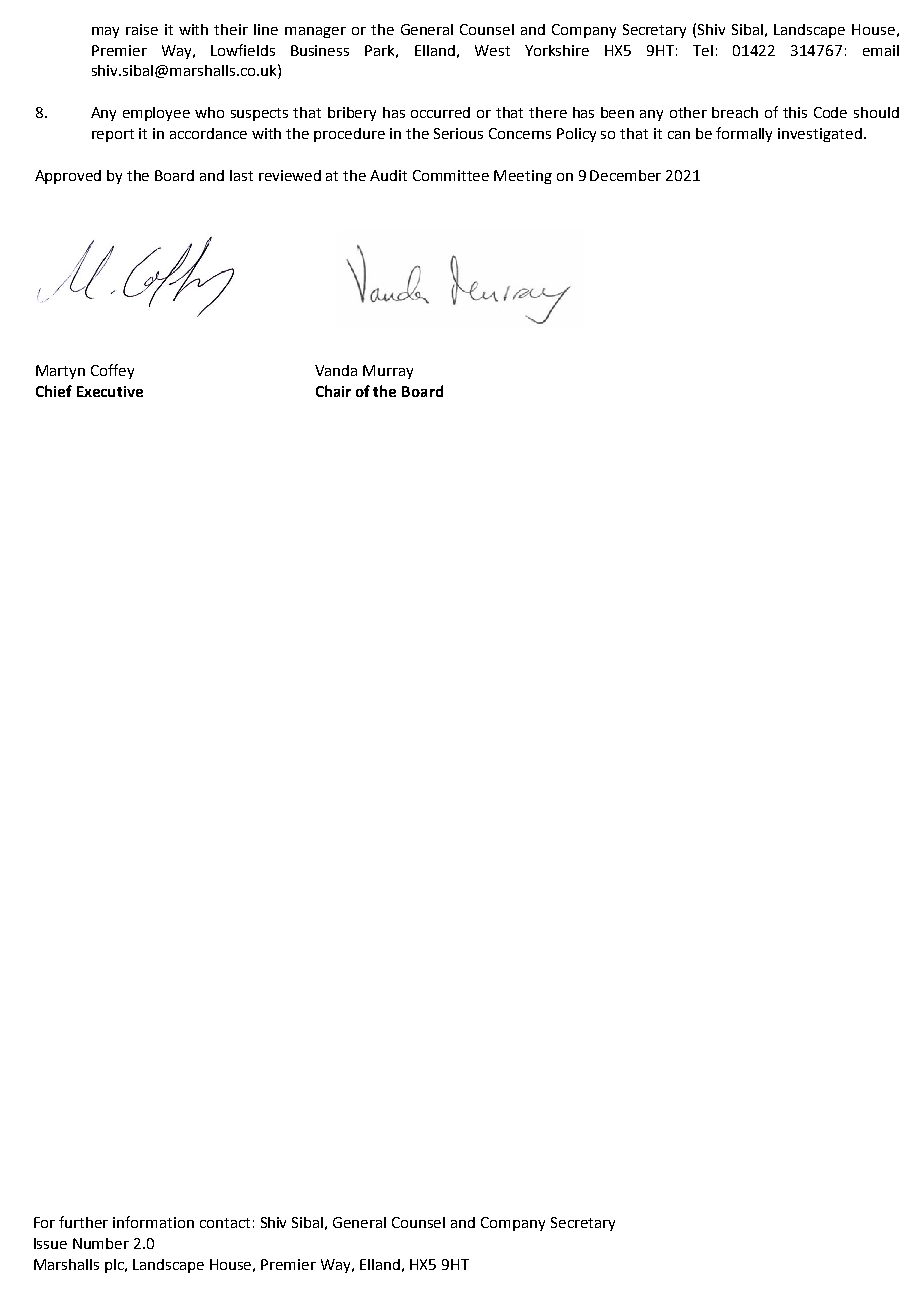 Image resolution: width=924 pixels, height=1308 pixels. What do you see at coordinates (225, 1223) in the document?
I see `contact` at bounding box center [225, 1223].
